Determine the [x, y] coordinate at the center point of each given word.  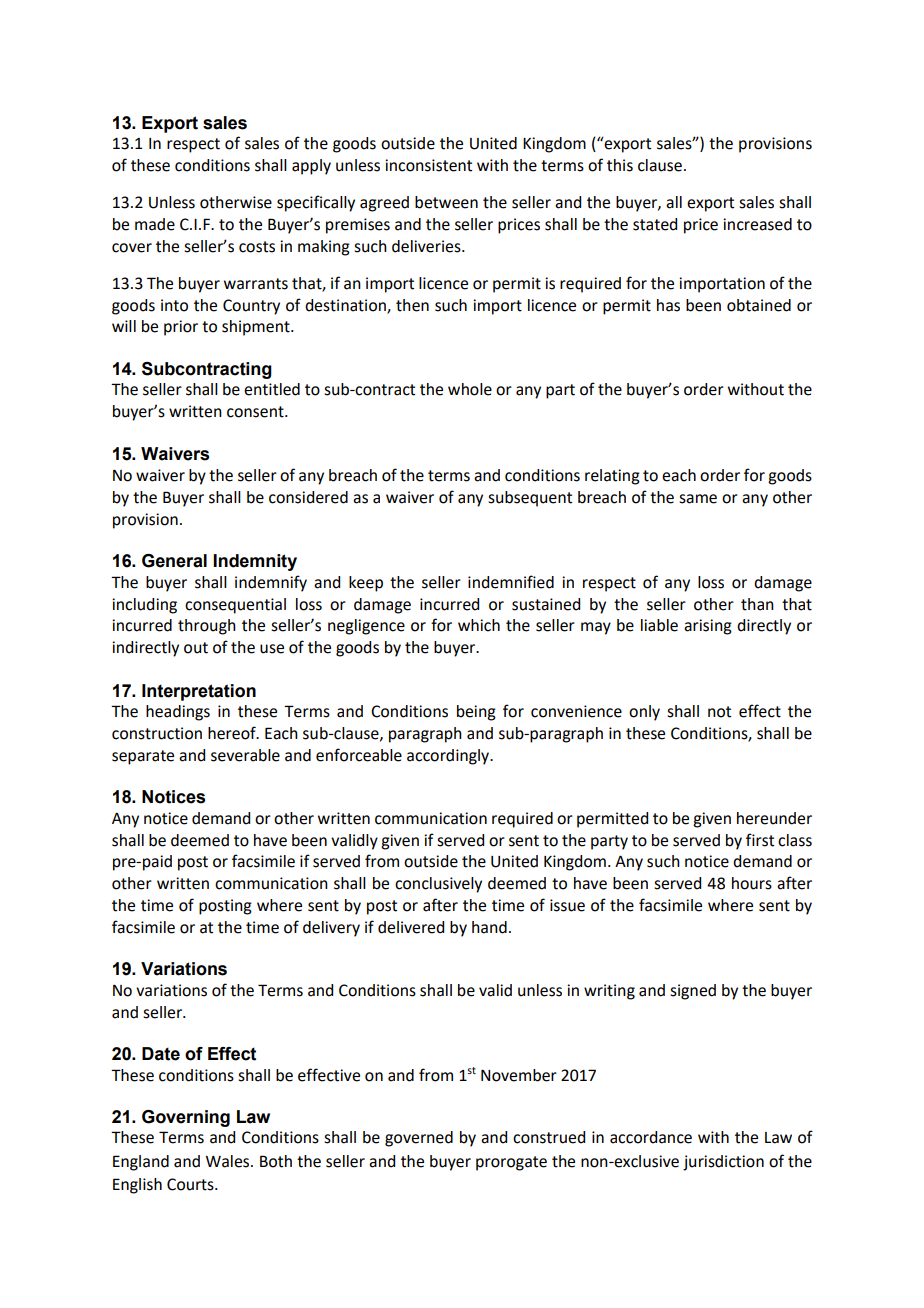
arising [708, 627]
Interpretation [199, 692]
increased [757, 224]
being [476, 713]
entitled [272, 389]
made [155, 224]
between [446, 202]
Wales [229, 1161]
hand [489, 927]
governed [419, 1139]
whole [470, 389]
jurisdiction [723, 1163]
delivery [331, 929]
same [698, 499]
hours [752, 883]
